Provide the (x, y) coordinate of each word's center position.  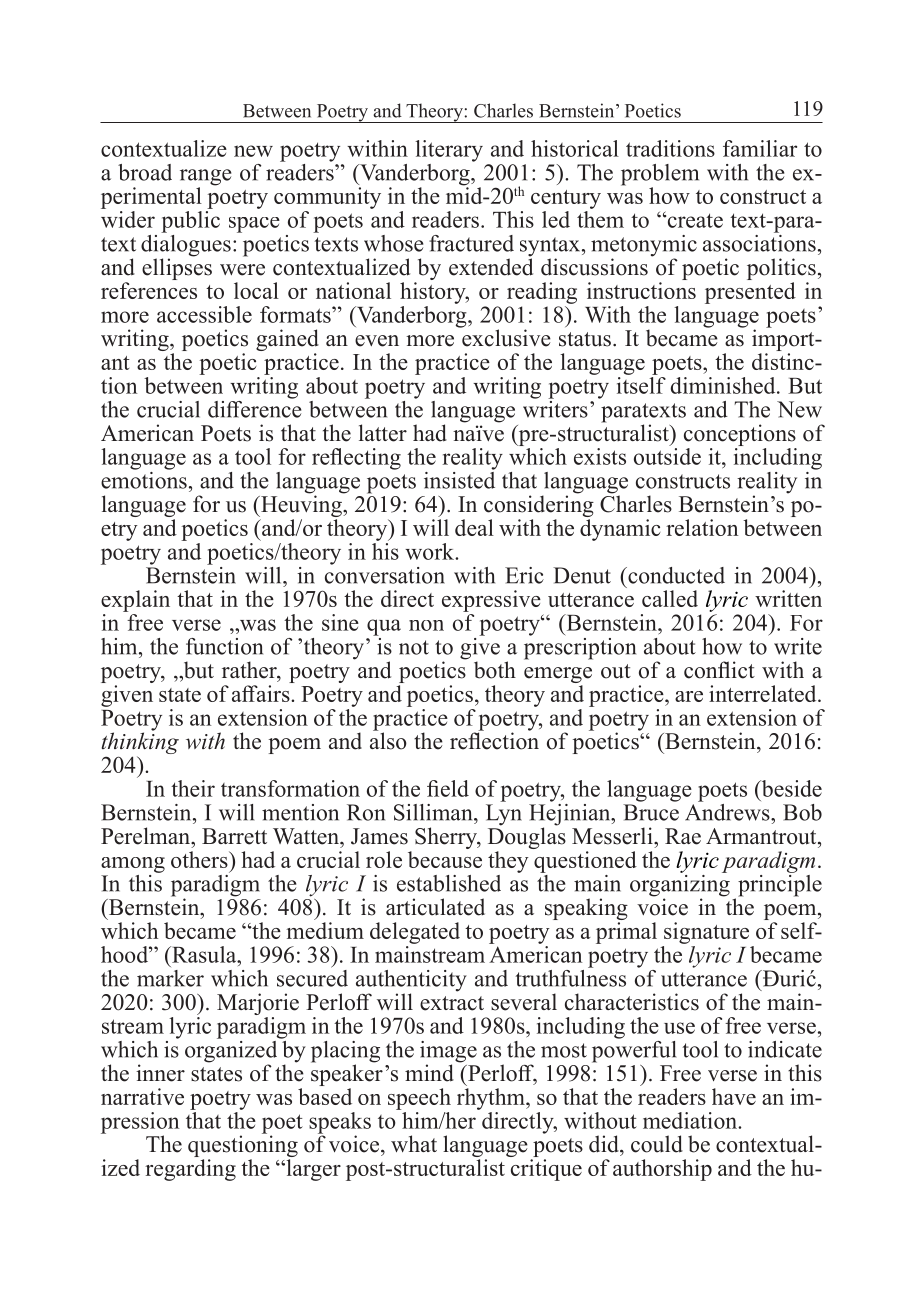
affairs (262, 693)
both (495, 670)
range (205, 178)
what (414, 1143)
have (734, 1096)
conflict (719, 670)
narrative (142, 1096)
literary (449, 151)
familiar (760, 148)
